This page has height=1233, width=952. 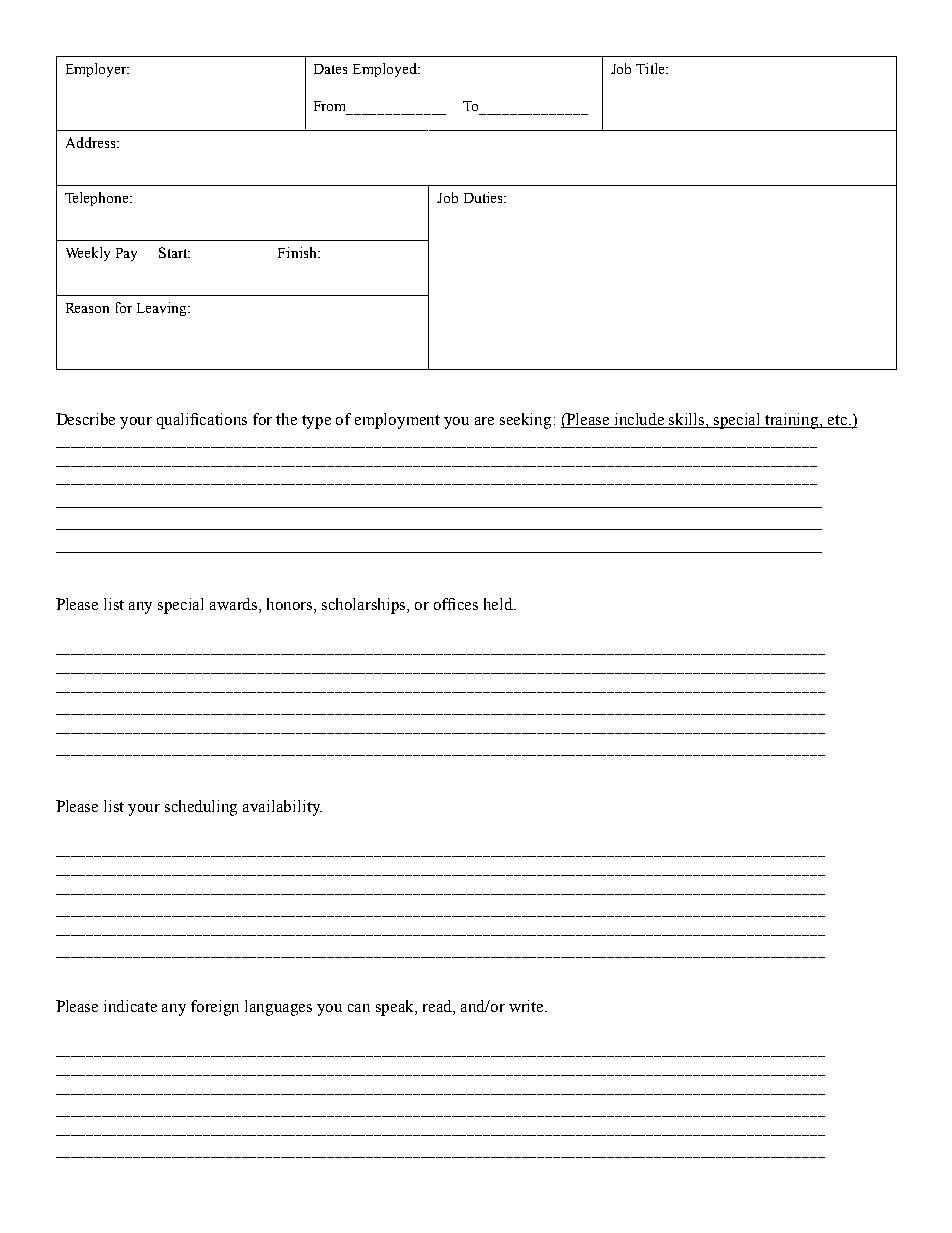 I want to click on training, so click(x=792, y=421).
